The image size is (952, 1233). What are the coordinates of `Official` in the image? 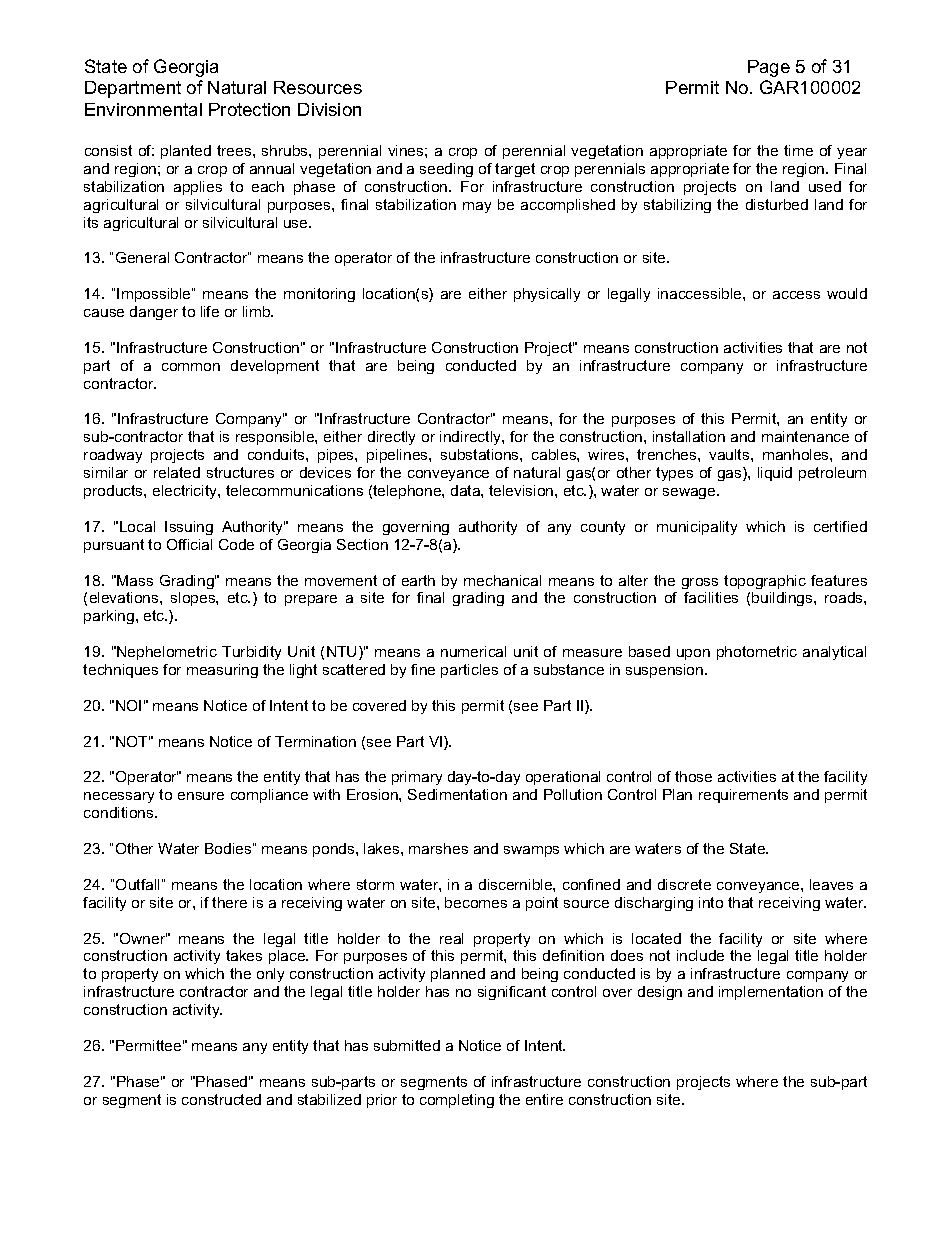 It's located at (189, 544).
